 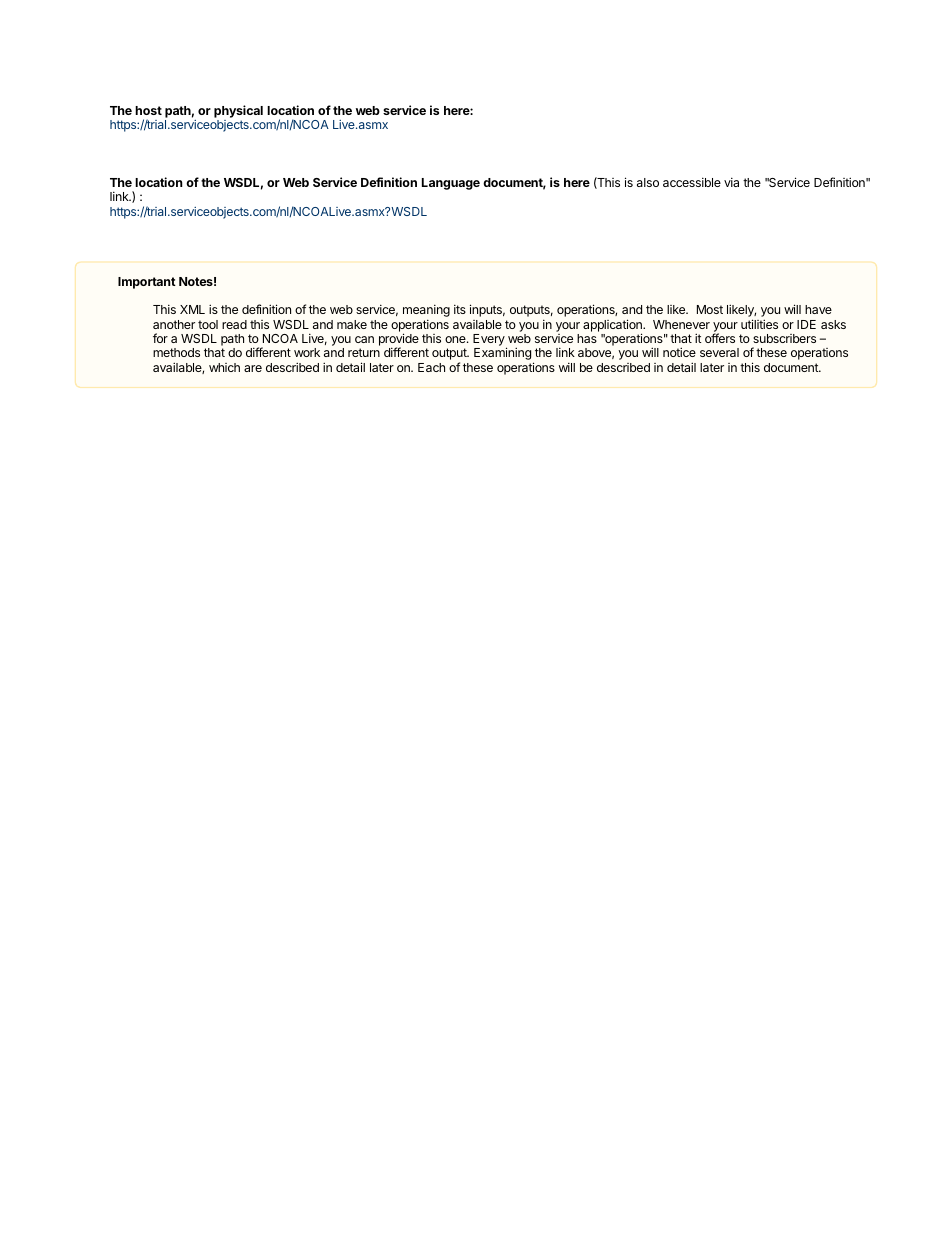 I want to click on Most, so click(x=710, y=309).
